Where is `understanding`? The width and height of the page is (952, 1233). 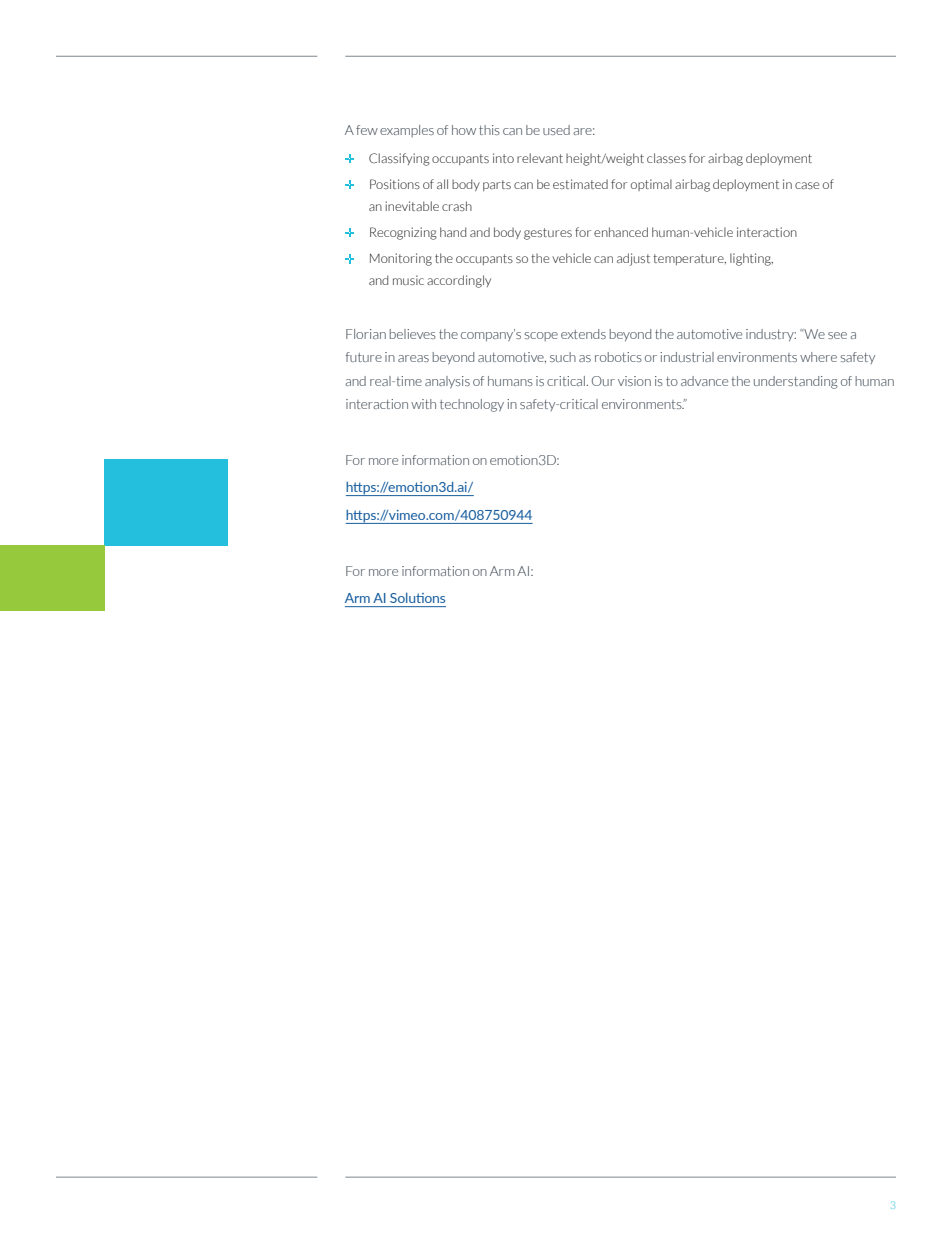
understanding is located at coordinates (796, 382).
